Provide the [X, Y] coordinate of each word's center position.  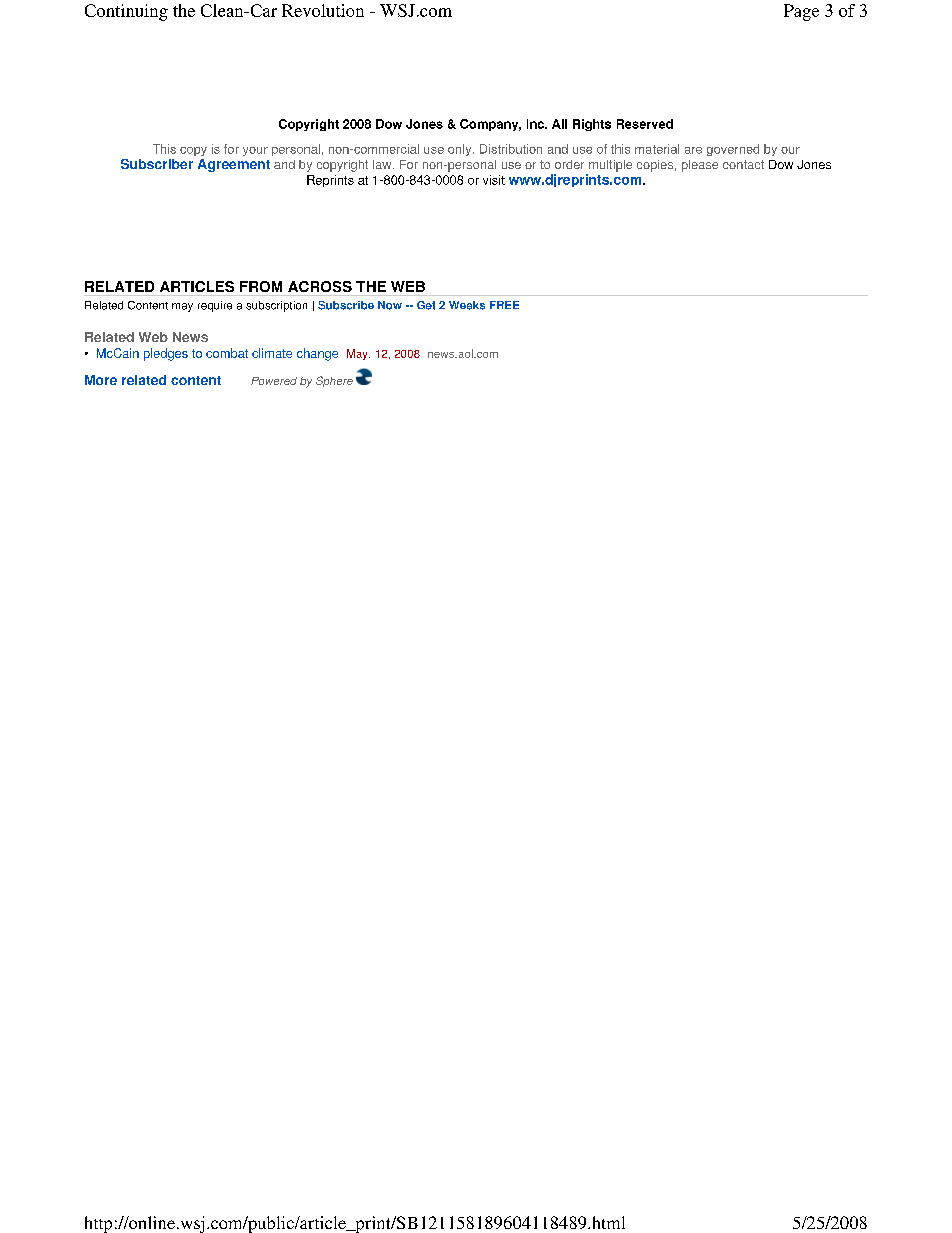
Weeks [467, 305]
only [461, 150]
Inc [536, 124]
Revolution [323, 10]
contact [743, 164]
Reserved [645, 124]
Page [801, 12]
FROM [261, 286]
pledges [166, 354]
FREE [504, 305]
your [255, 151]
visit [494, 180]
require [215, 306]
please [700, 166]
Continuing [126, 12]
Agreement [234, 165]
